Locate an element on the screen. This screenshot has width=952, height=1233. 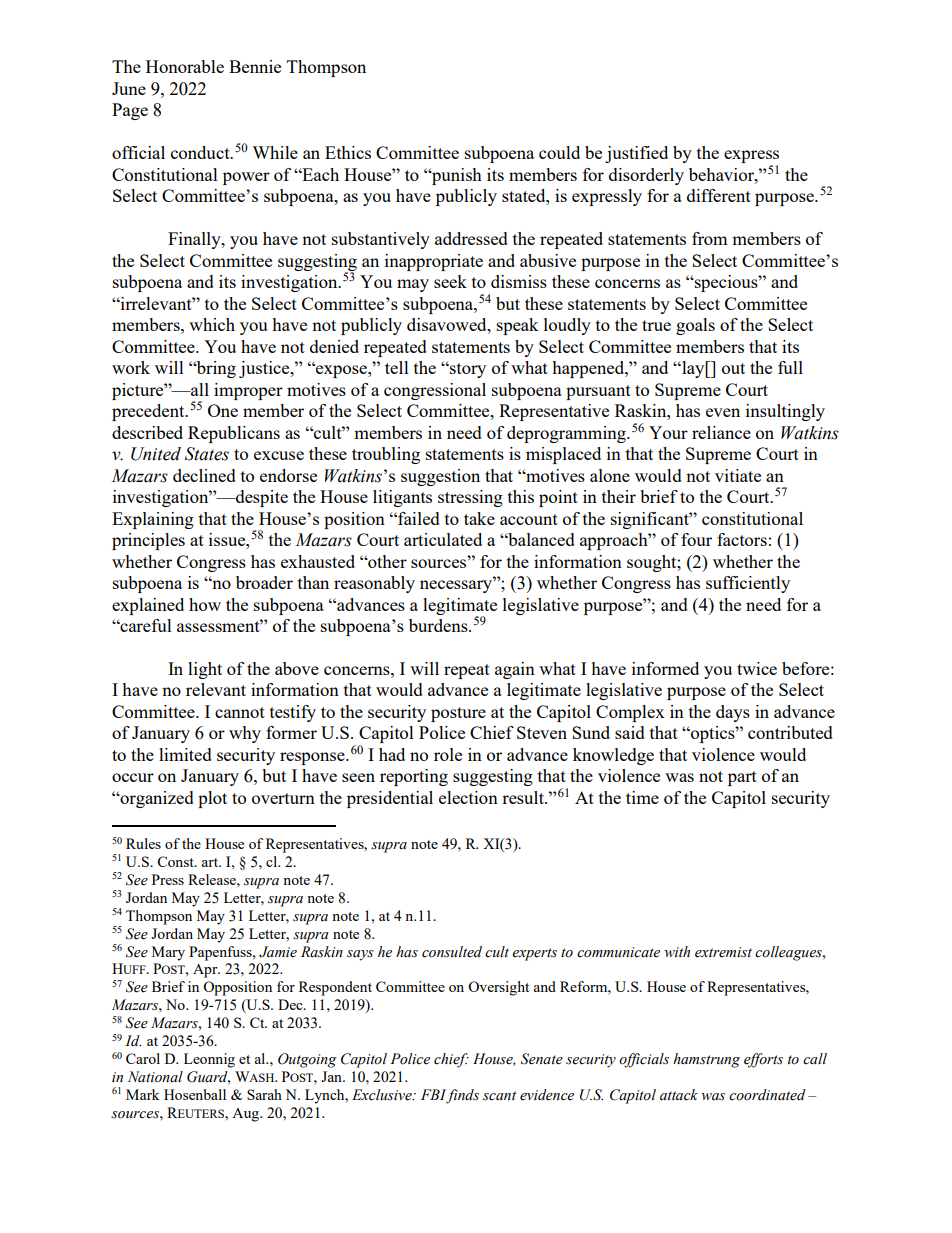
story is located at coordinates (467, 370).
